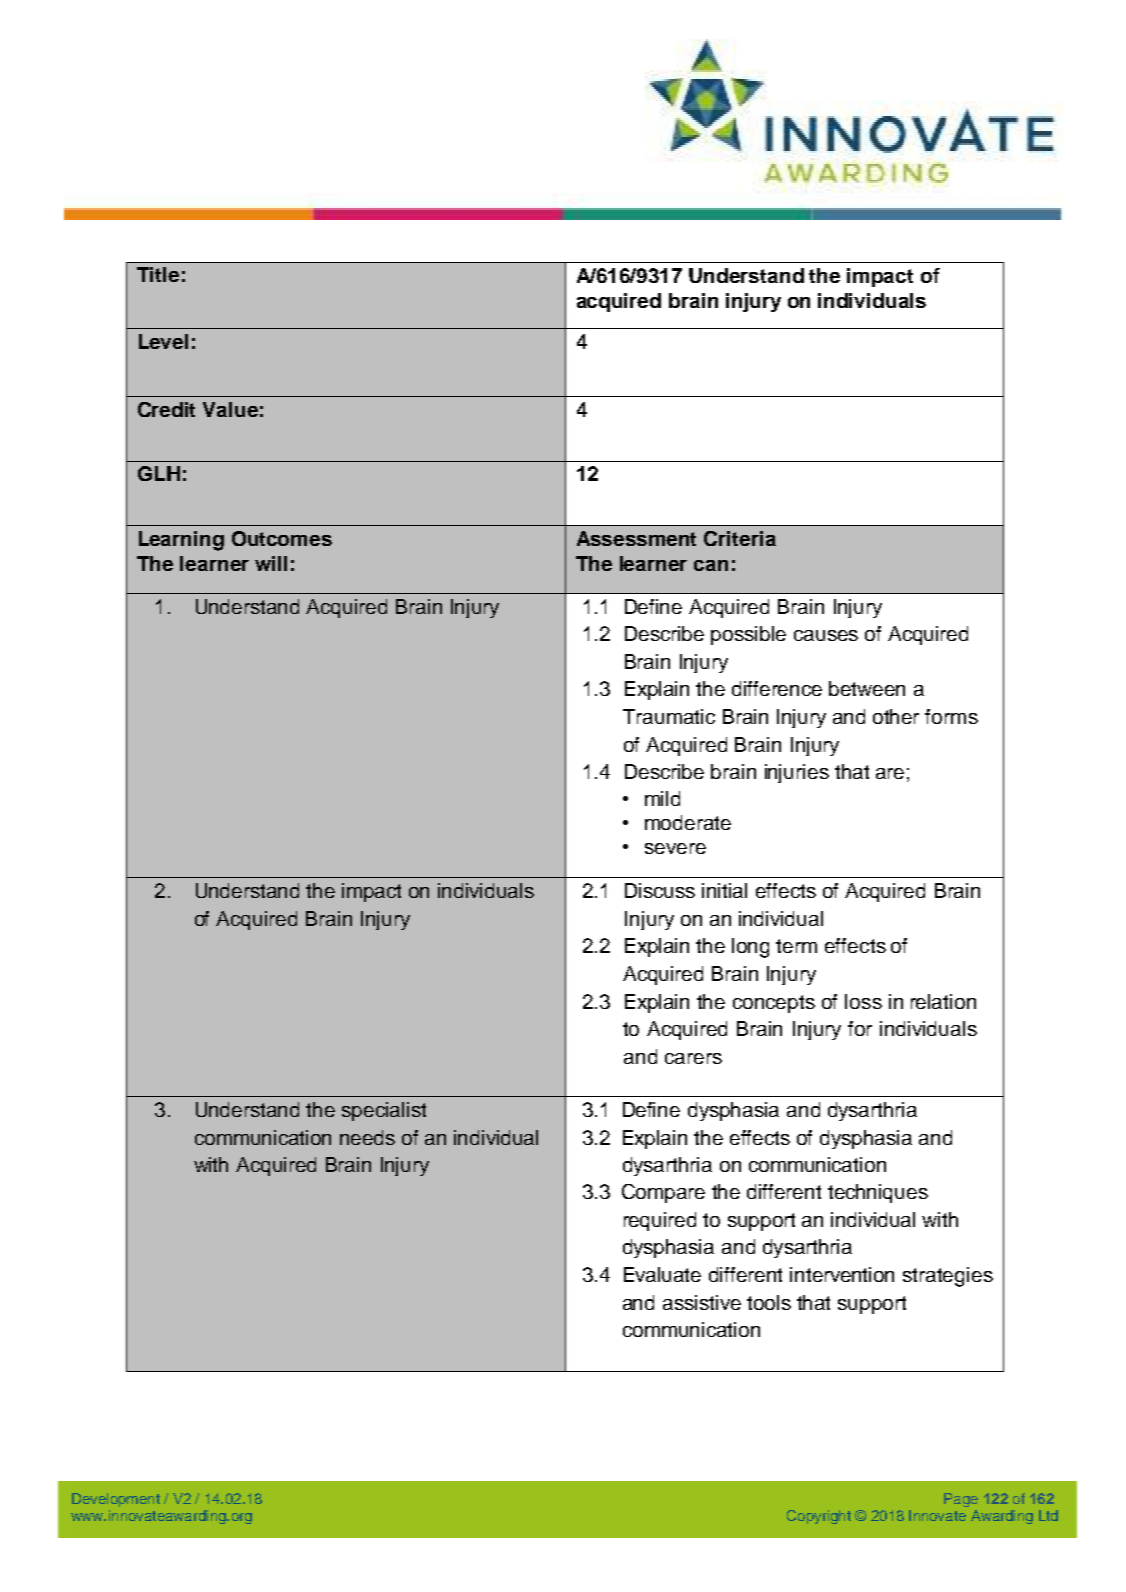 The width and height of the page is (1126, 1592). Describe the element at coordinates (740, 538) in the page. I see `Criteria` at that location.
